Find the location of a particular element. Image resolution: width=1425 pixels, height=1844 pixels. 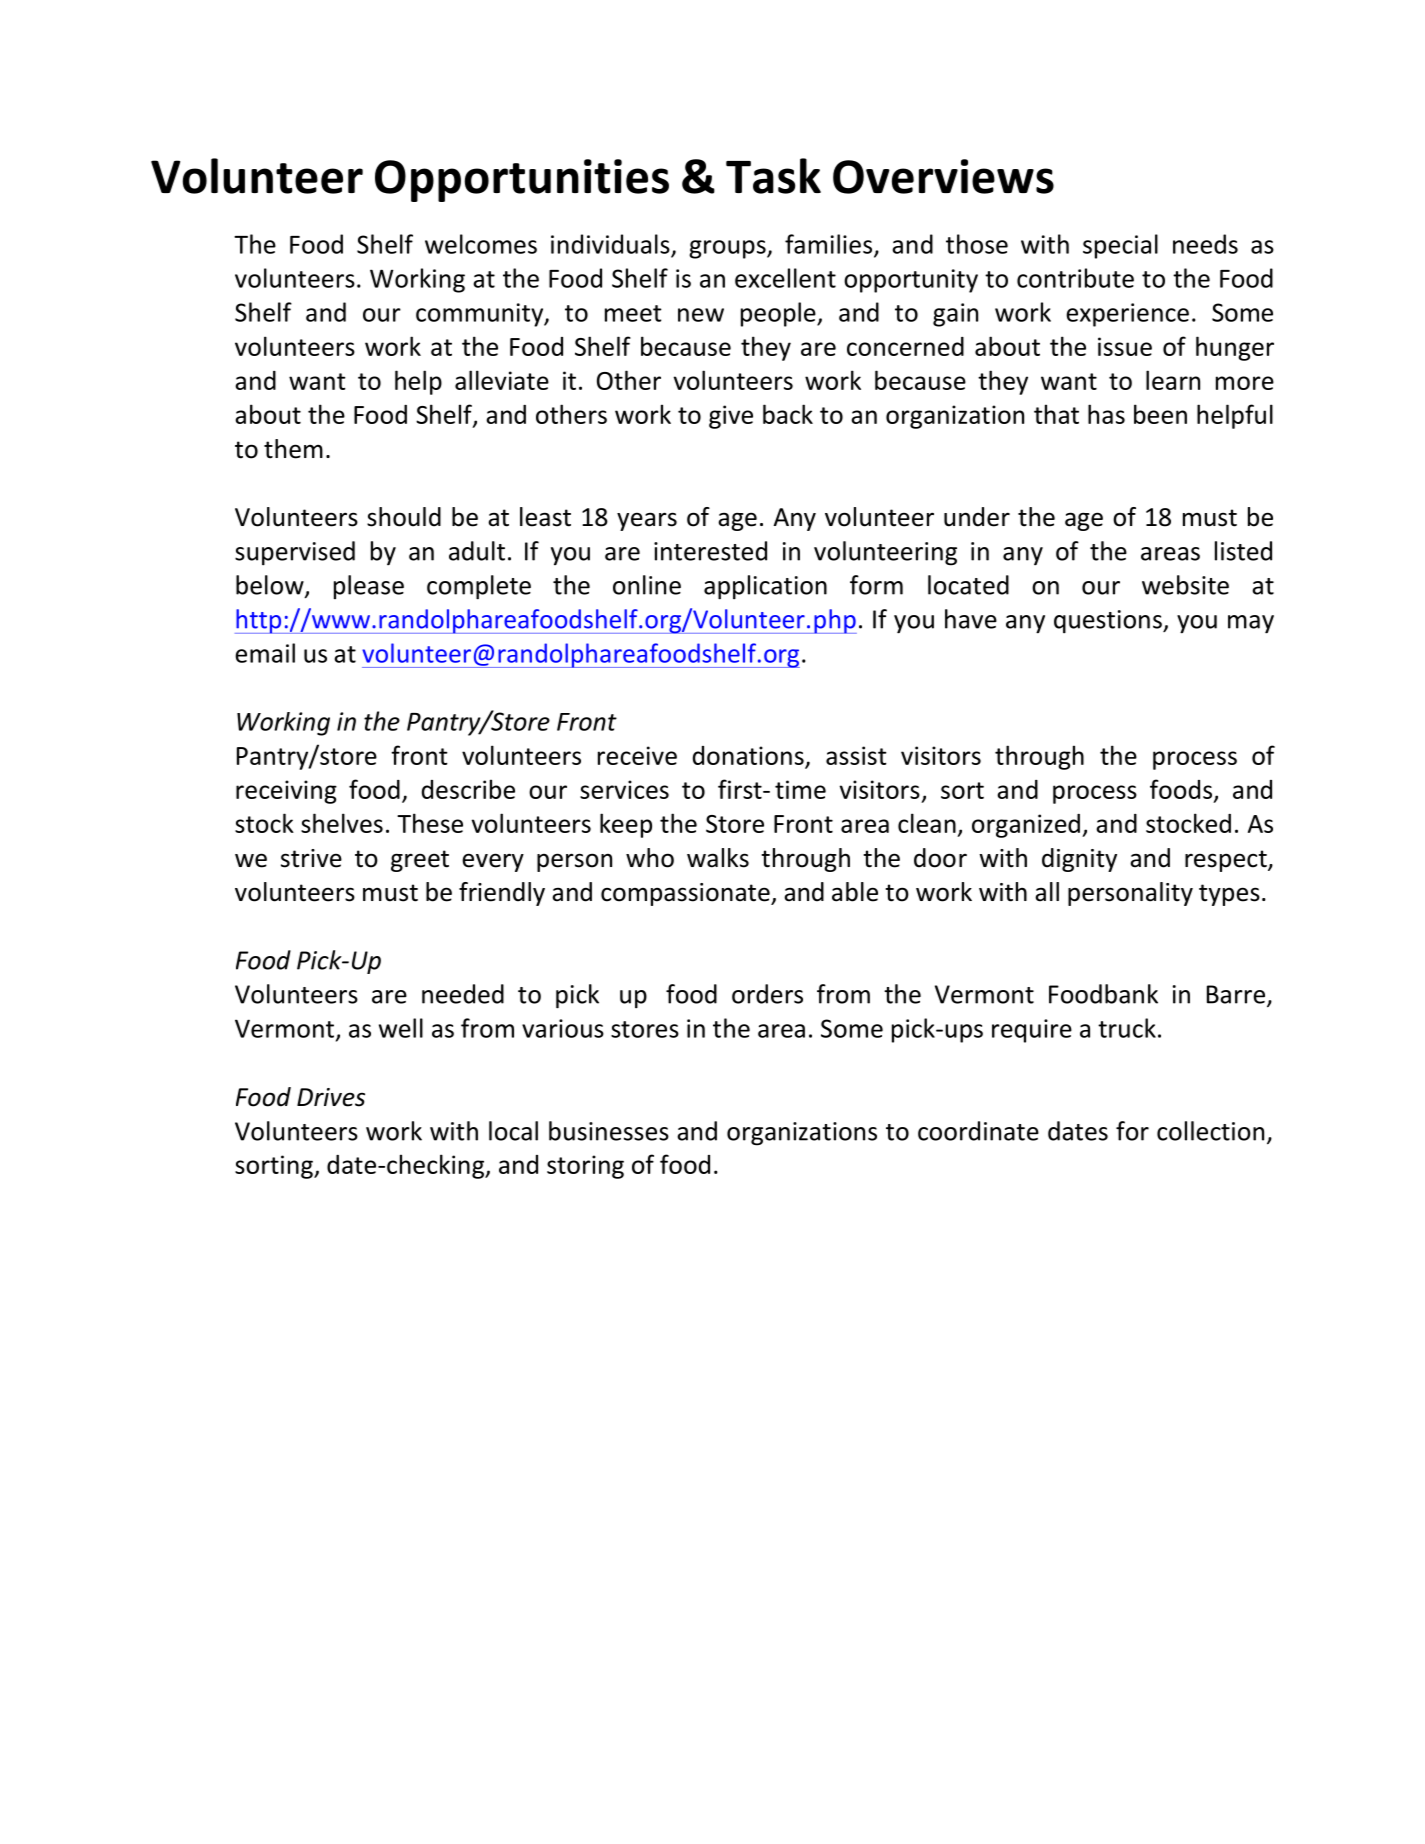

welcomes is located at coordinates (481, 244).
